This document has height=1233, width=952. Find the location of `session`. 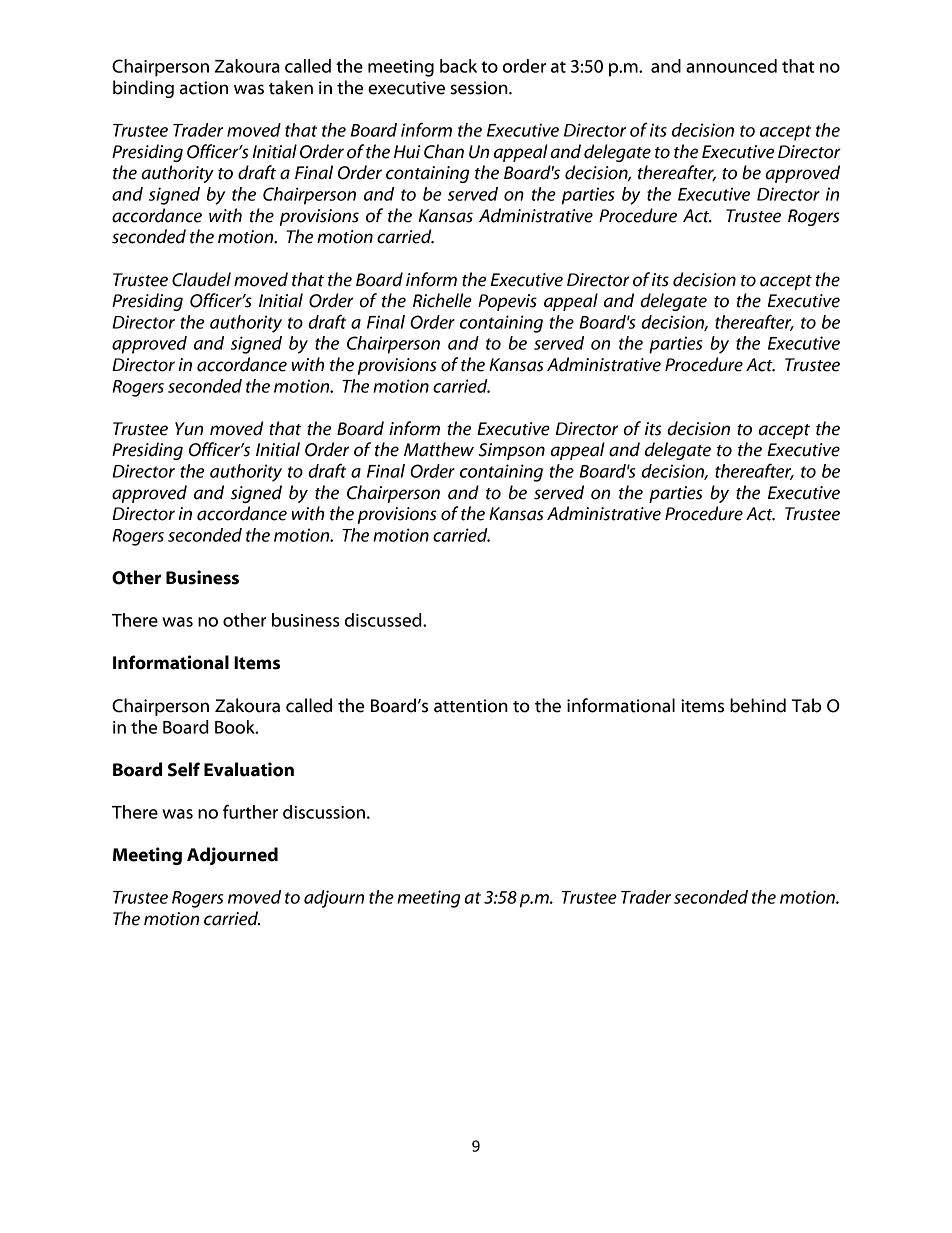

session is located at coordinates (480, 88).
